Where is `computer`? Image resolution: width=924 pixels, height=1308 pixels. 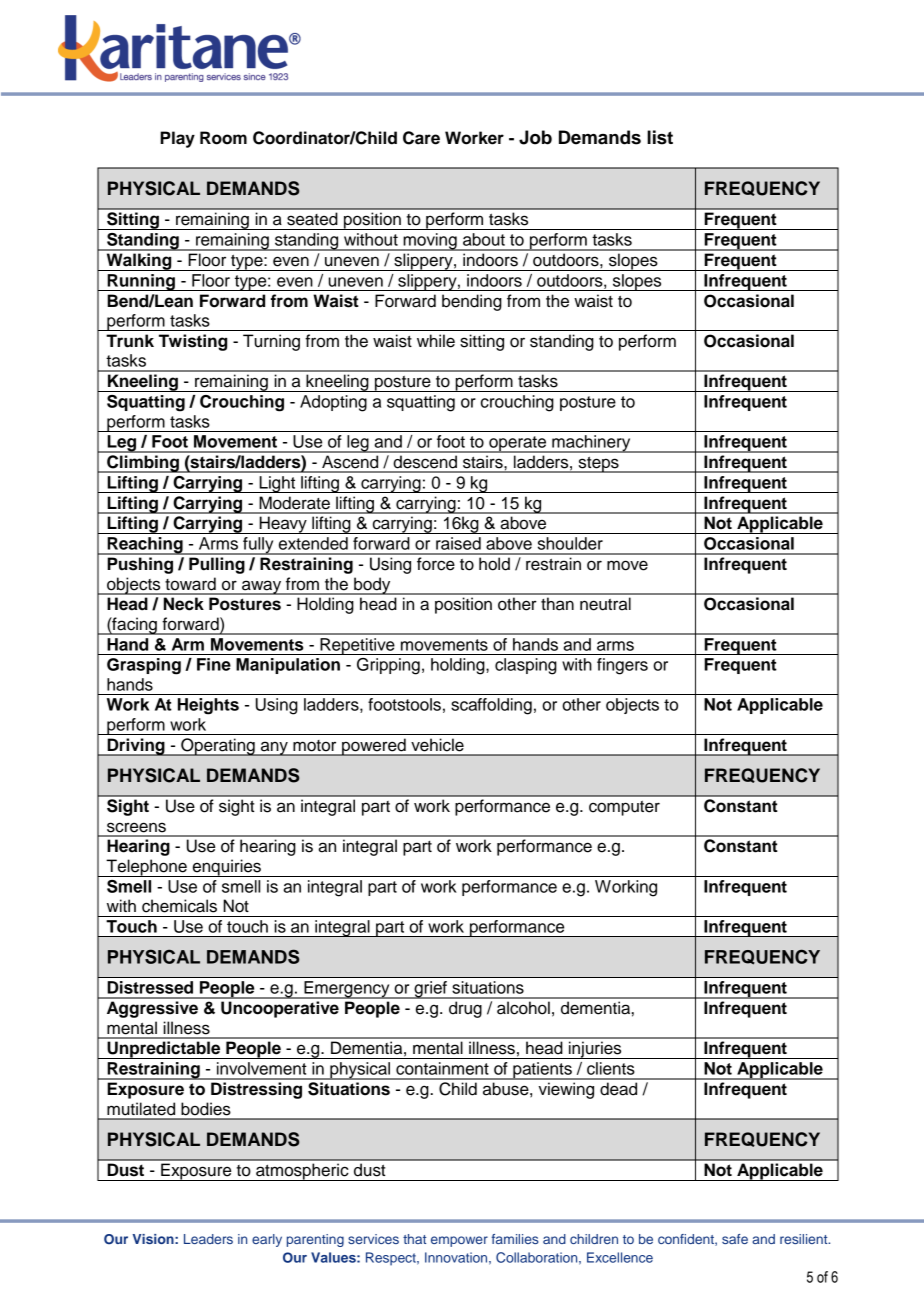
computer is located at coordinates (624, 808).
